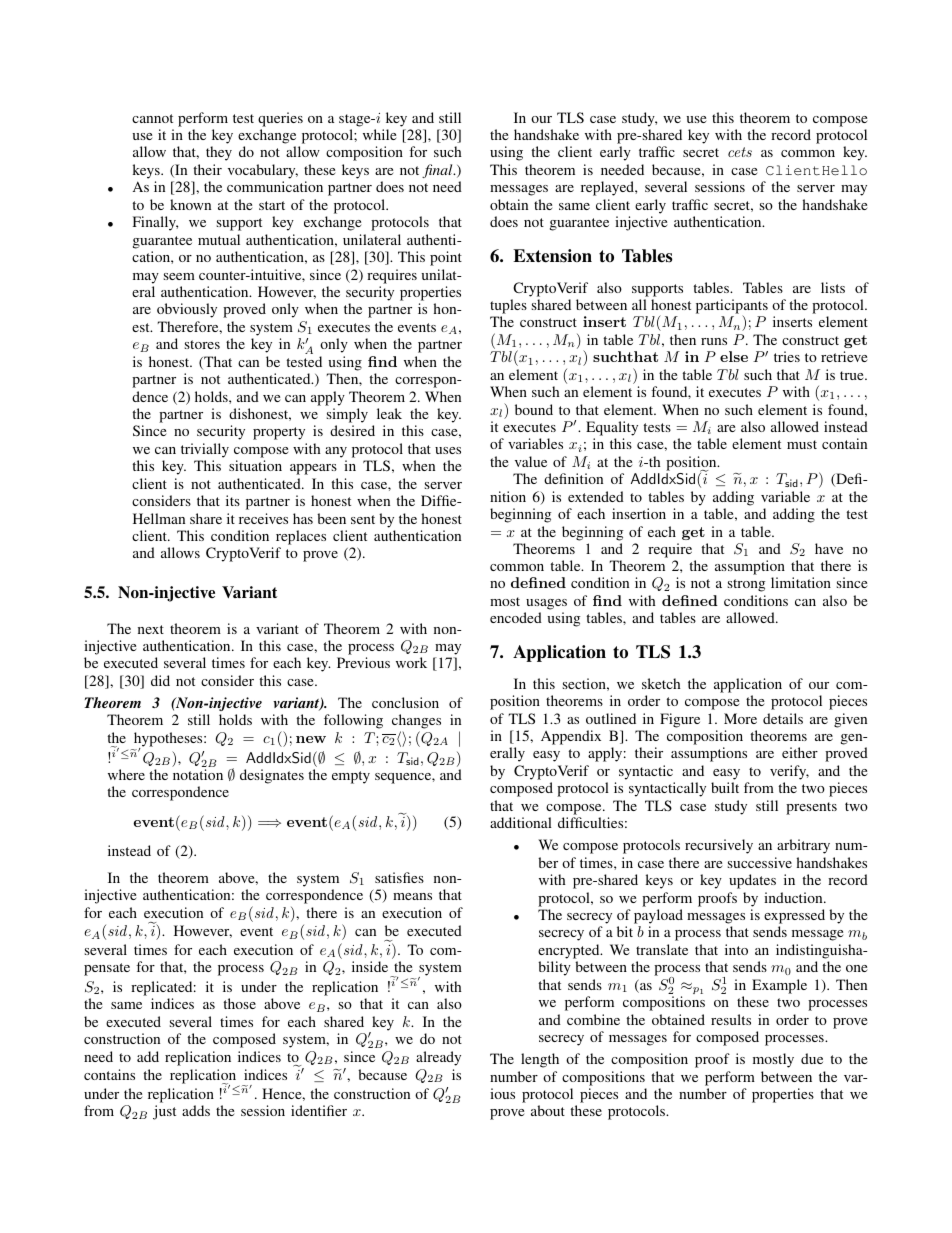 This screenshot has width=952, height=1233. I want to click on value, so click(531, 461).
